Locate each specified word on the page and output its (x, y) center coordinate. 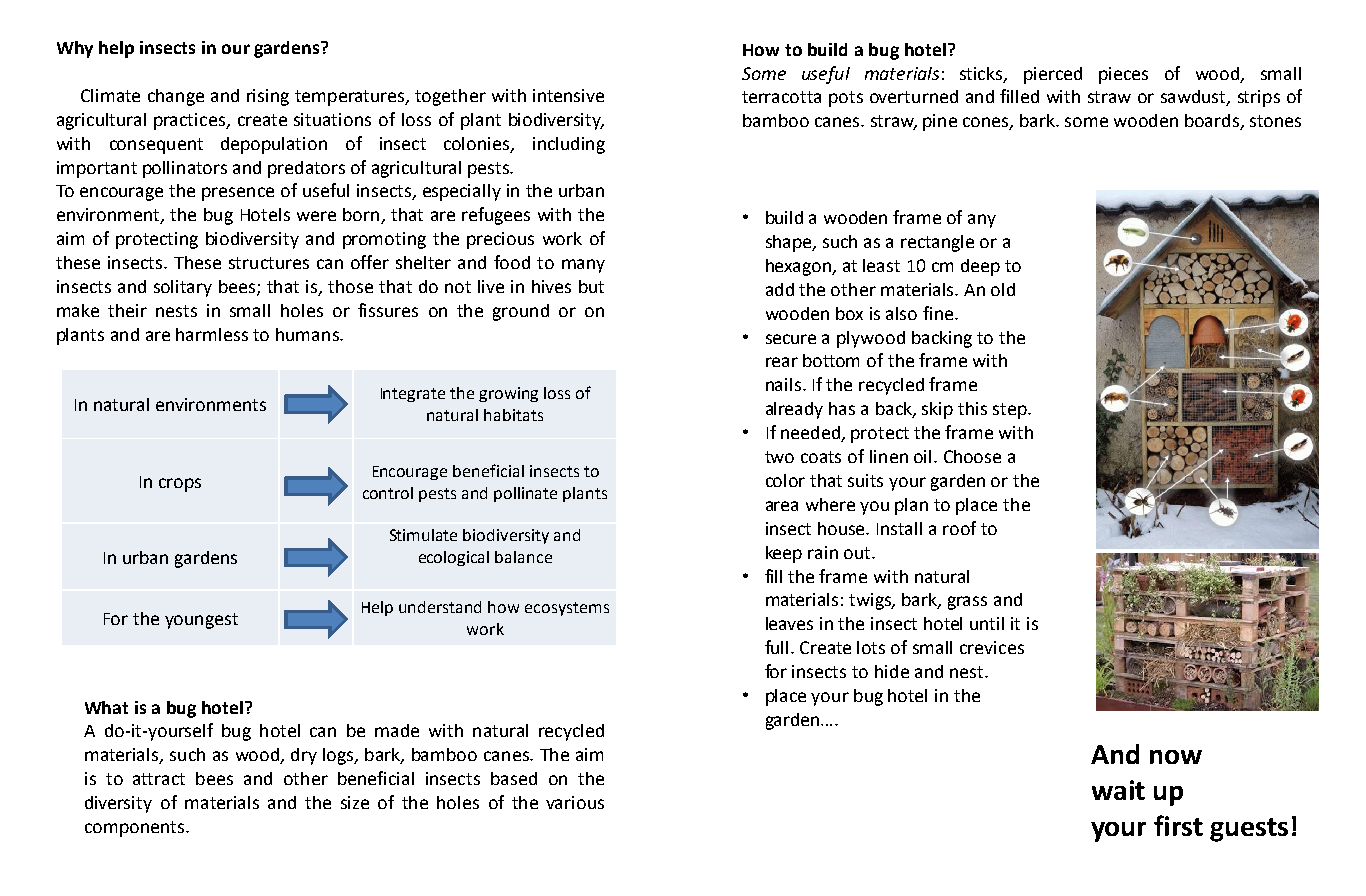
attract (159, 779)
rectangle (937, 243)
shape (790, 243)
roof (959, 528)
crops (180, 485)
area (782, 506)
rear (782, 362)
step (1011, 411)
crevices (992, 647)
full (776, 647)
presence (238, 194)
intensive (568, 95)
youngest (201, 621)
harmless (212, 334)
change (176, 97)
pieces (1123, 75)
